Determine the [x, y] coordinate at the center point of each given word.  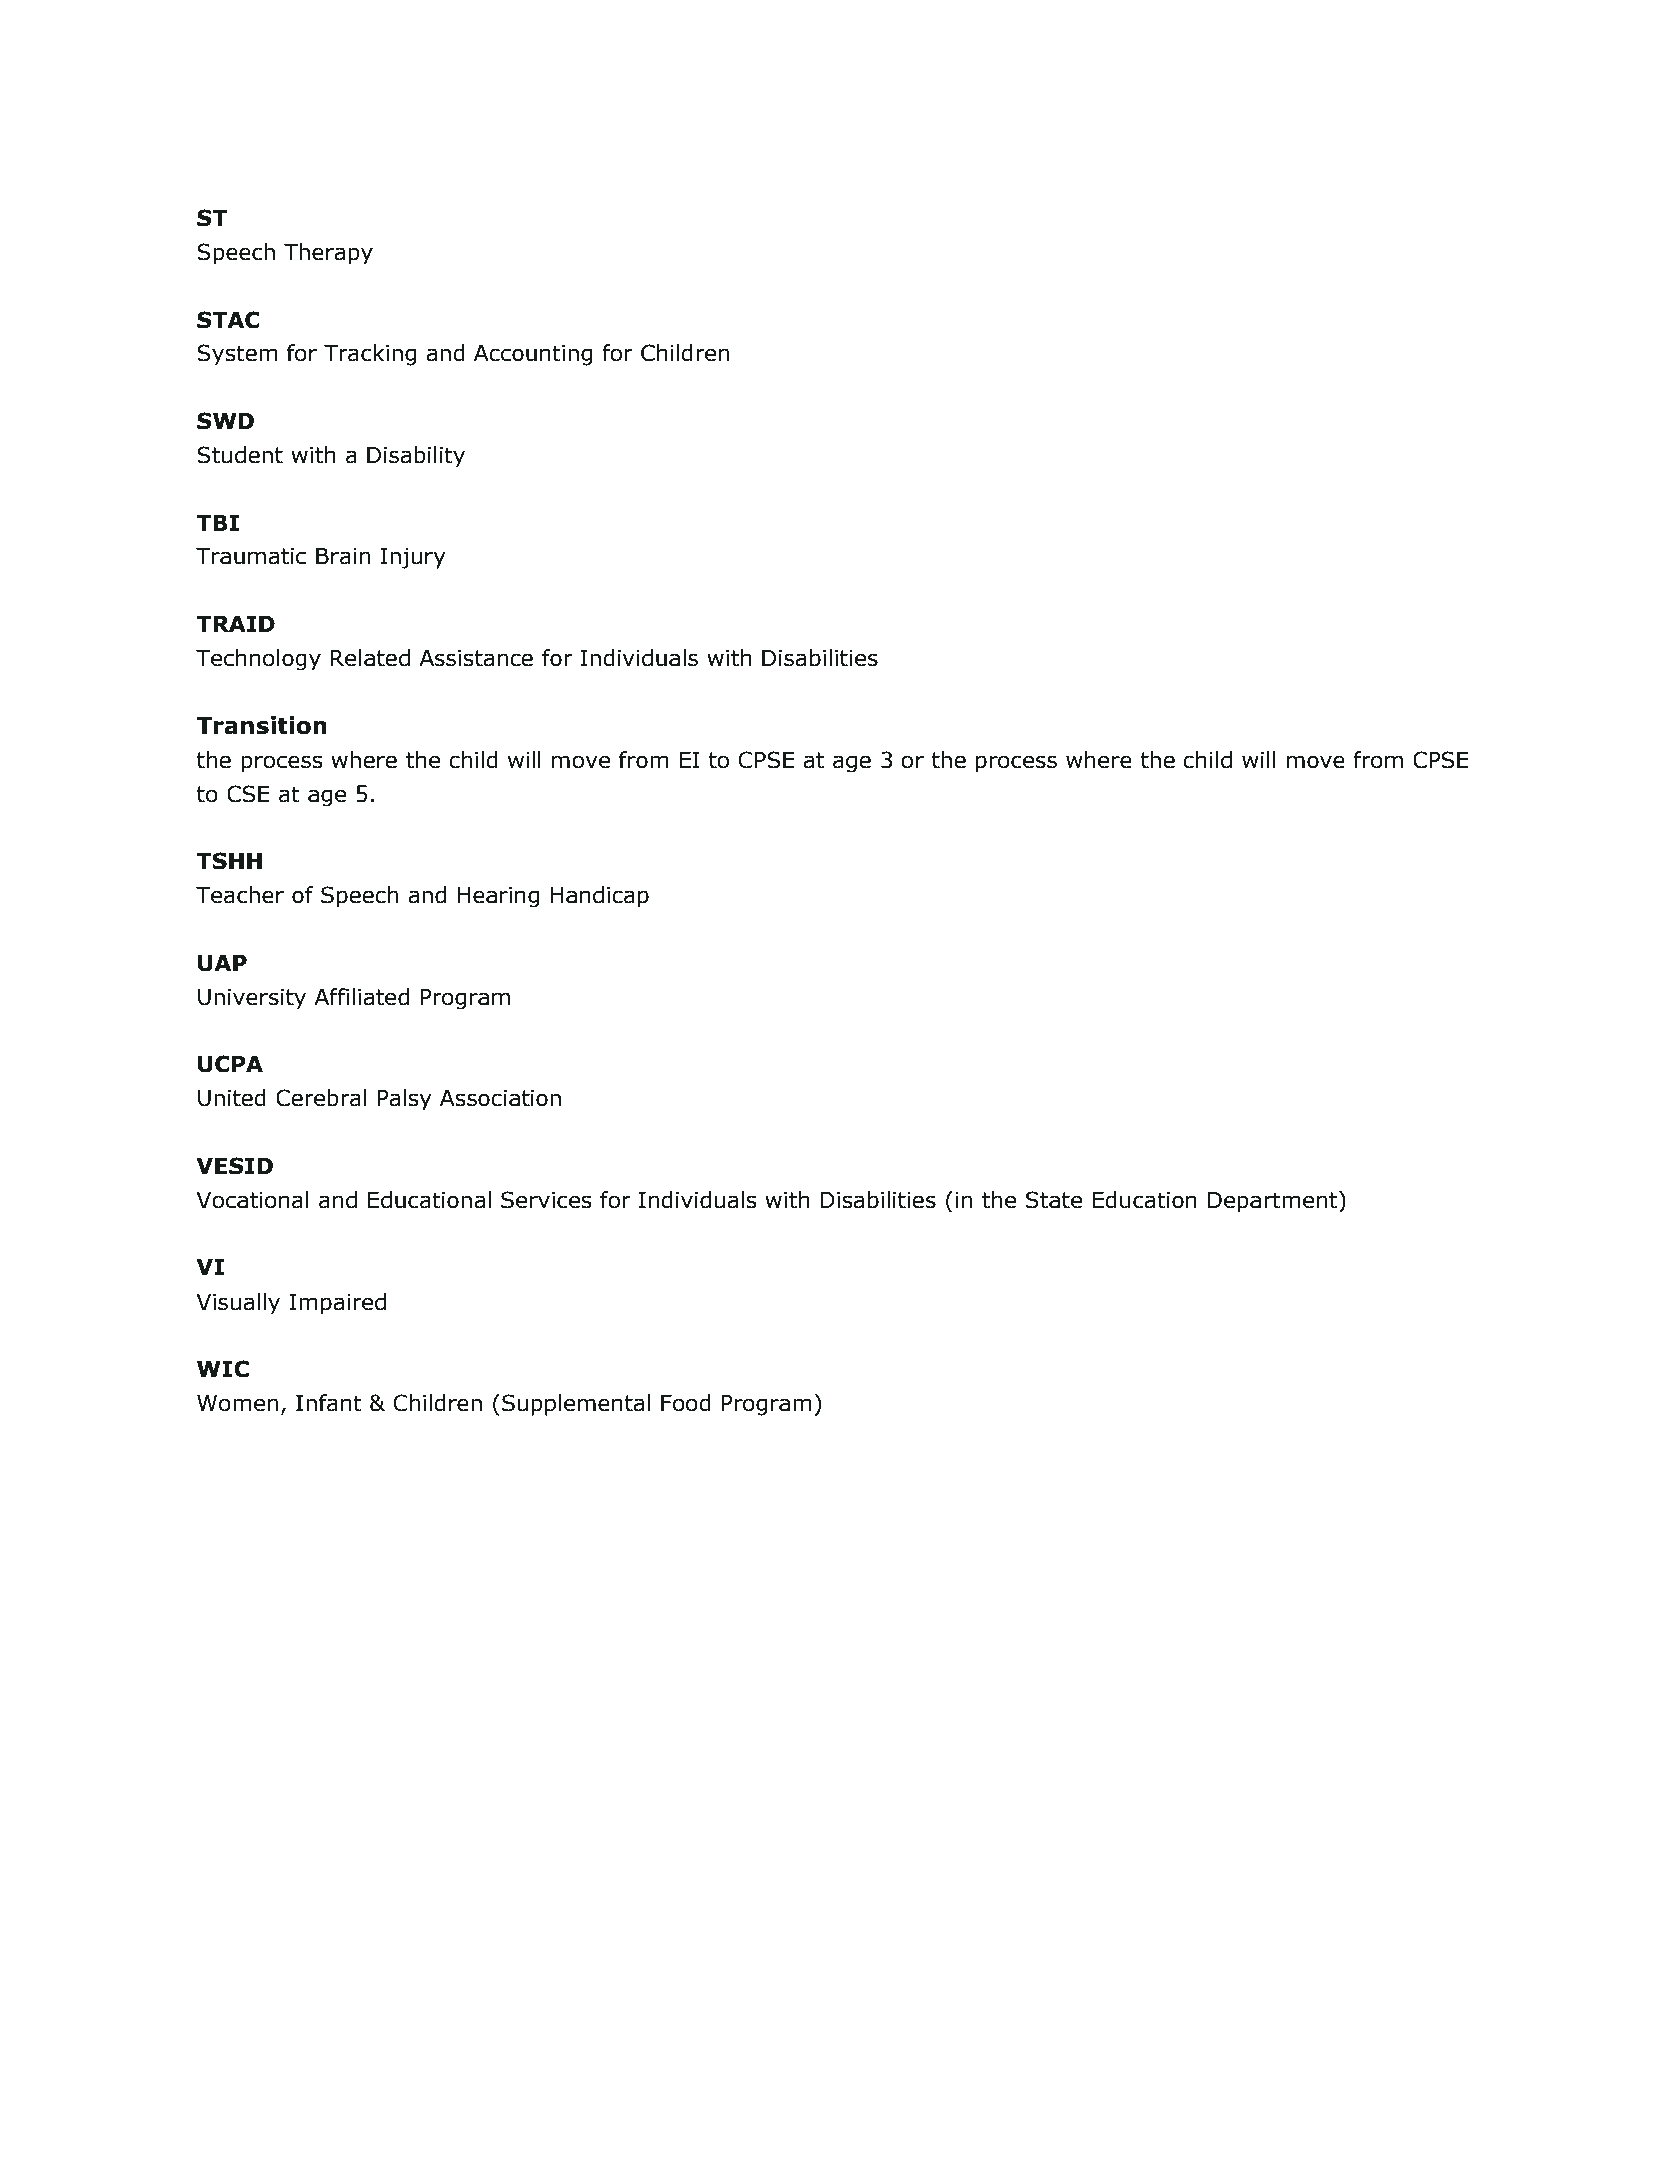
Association [500, 1098]
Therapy [328, 253]
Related [370, 658]
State [1054, 1200]
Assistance [476, 658]
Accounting [533, 355]
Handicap [599, 896]
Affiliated [361, 997]
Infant [329, 1403]
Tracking [370, 355]
